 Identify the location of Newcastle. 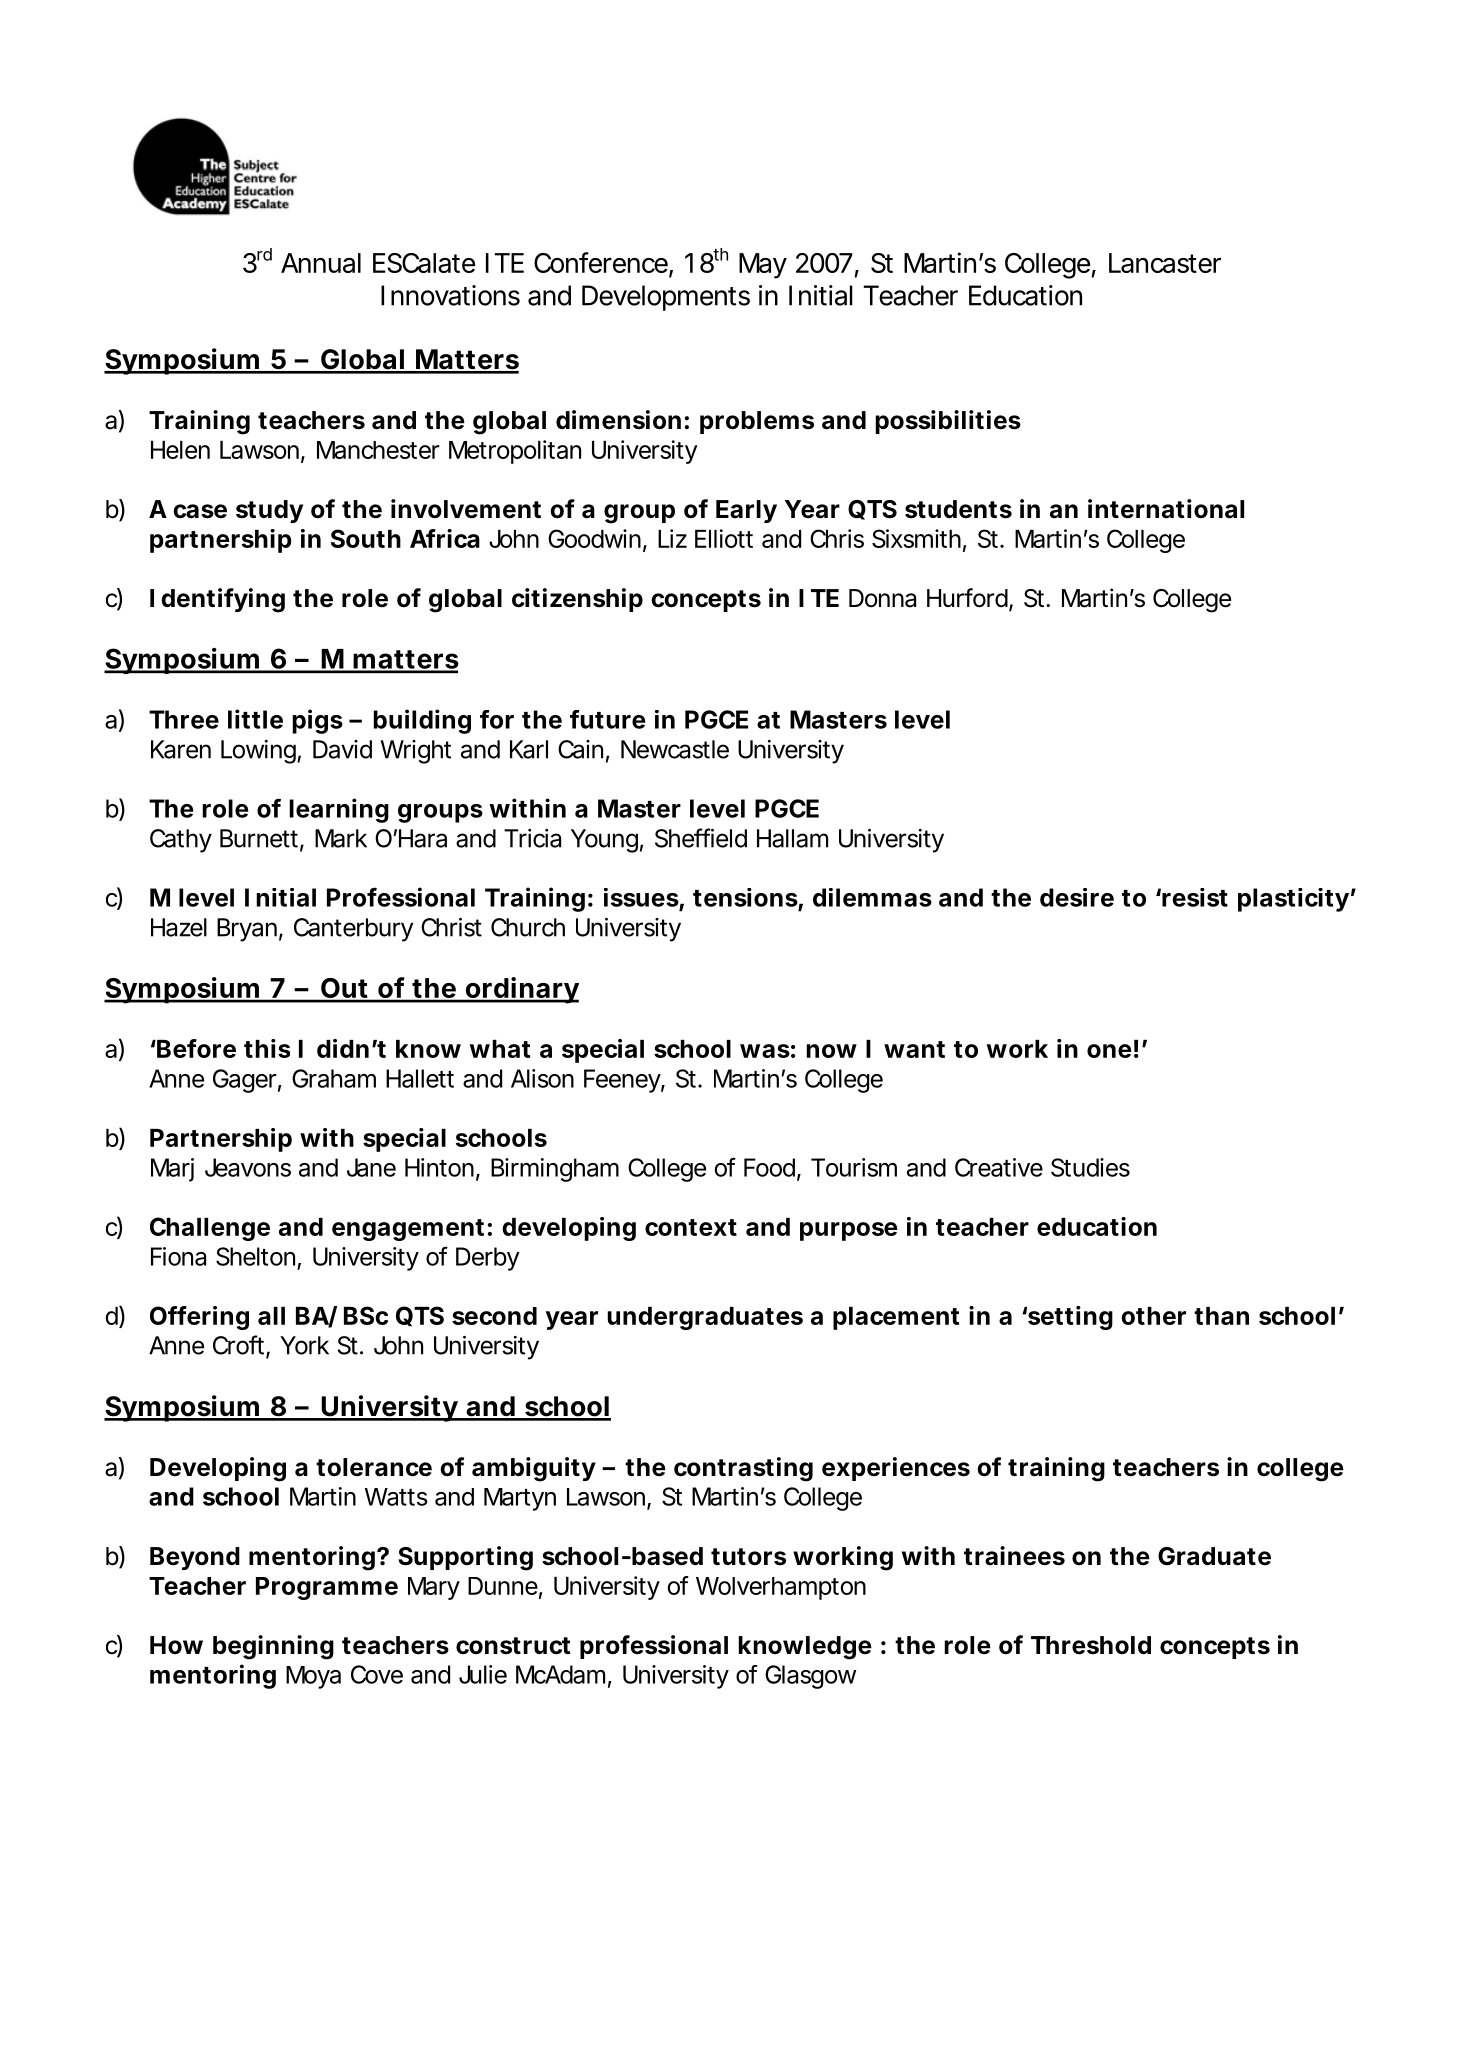
(675, 749).
